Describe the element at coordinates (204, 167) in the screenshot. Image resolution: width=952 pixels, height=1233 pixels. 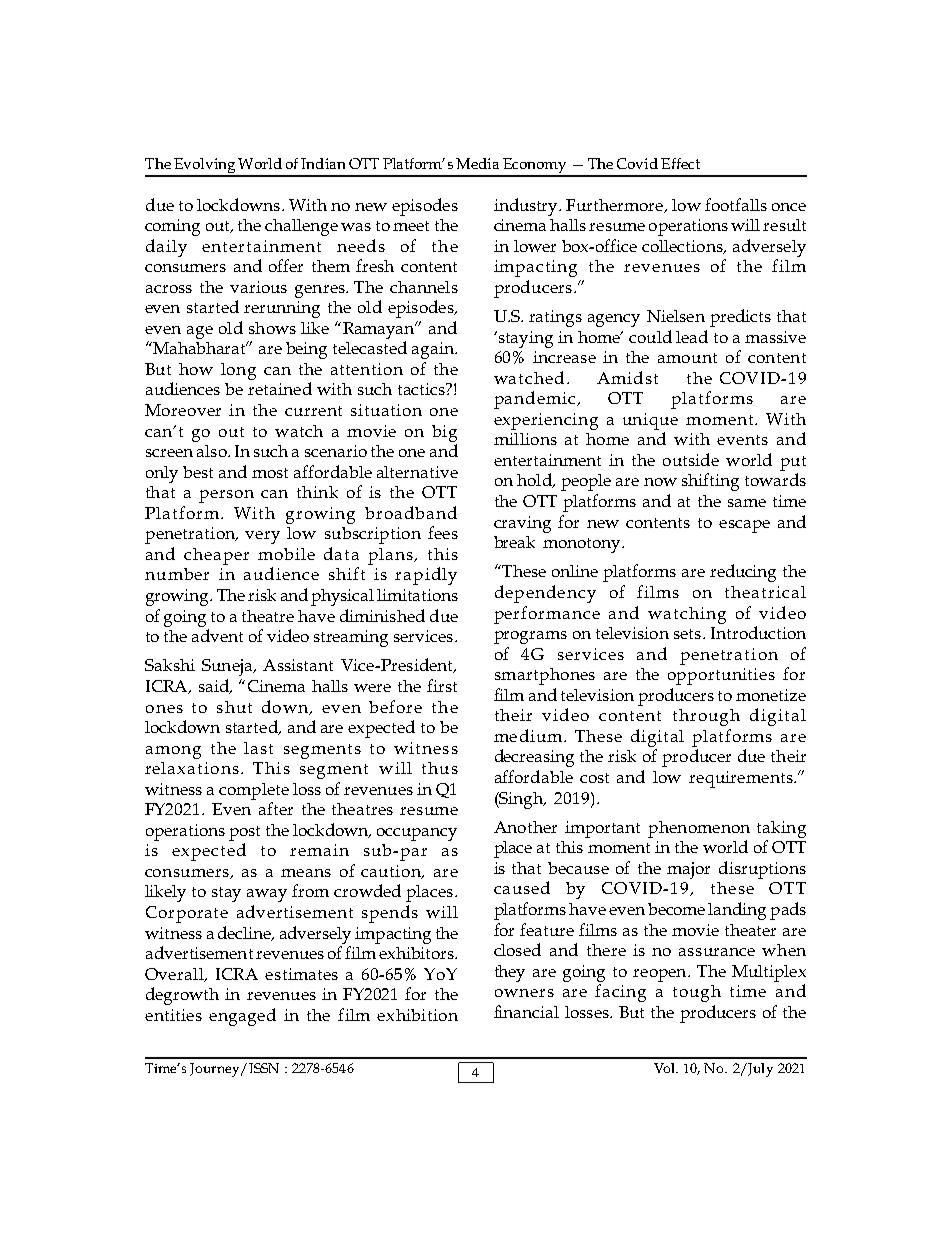
I see `Evolving` at that location.
